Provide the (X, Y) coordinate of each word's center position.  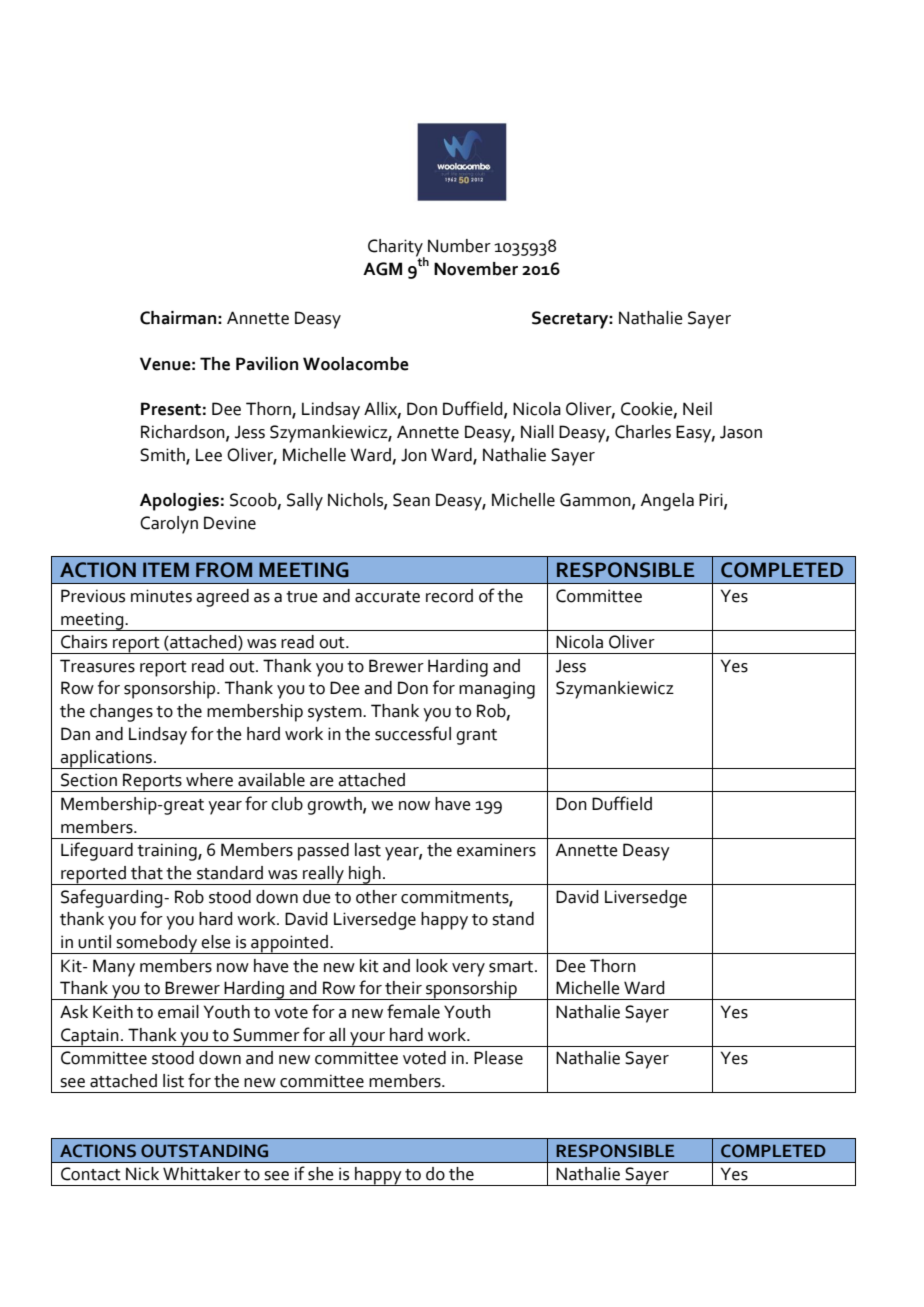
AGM (382, 269)
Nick (142, 1174)
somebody (157, 944)
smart (512, 967)
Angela (667, 502)
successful (413, 733)
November (476, 269)
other (376, 897)
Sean (411, 500)
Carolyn (169, 525)
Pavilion (267, 364)
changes (121, 713)
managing (497, 690)
